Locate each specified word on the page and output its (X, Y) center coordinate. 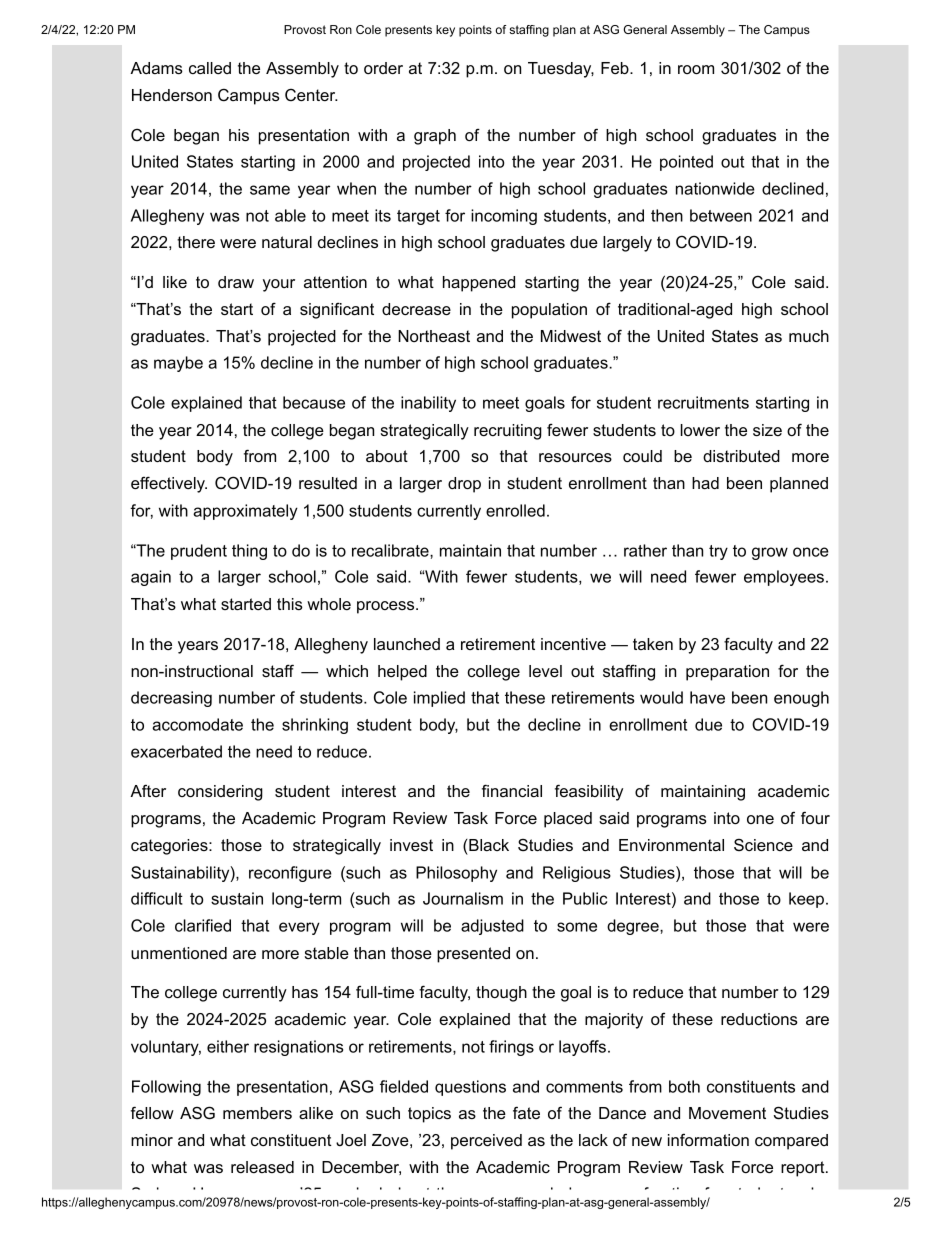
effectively (169, 484)
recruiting (508, 432)
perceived (486, 1142)
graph (435, 137)
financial (512, 790)
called (210, 68)
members (257, 1113)
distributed (741, 456)
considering (220, 793)
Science (763, 844)
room (696, 69)
